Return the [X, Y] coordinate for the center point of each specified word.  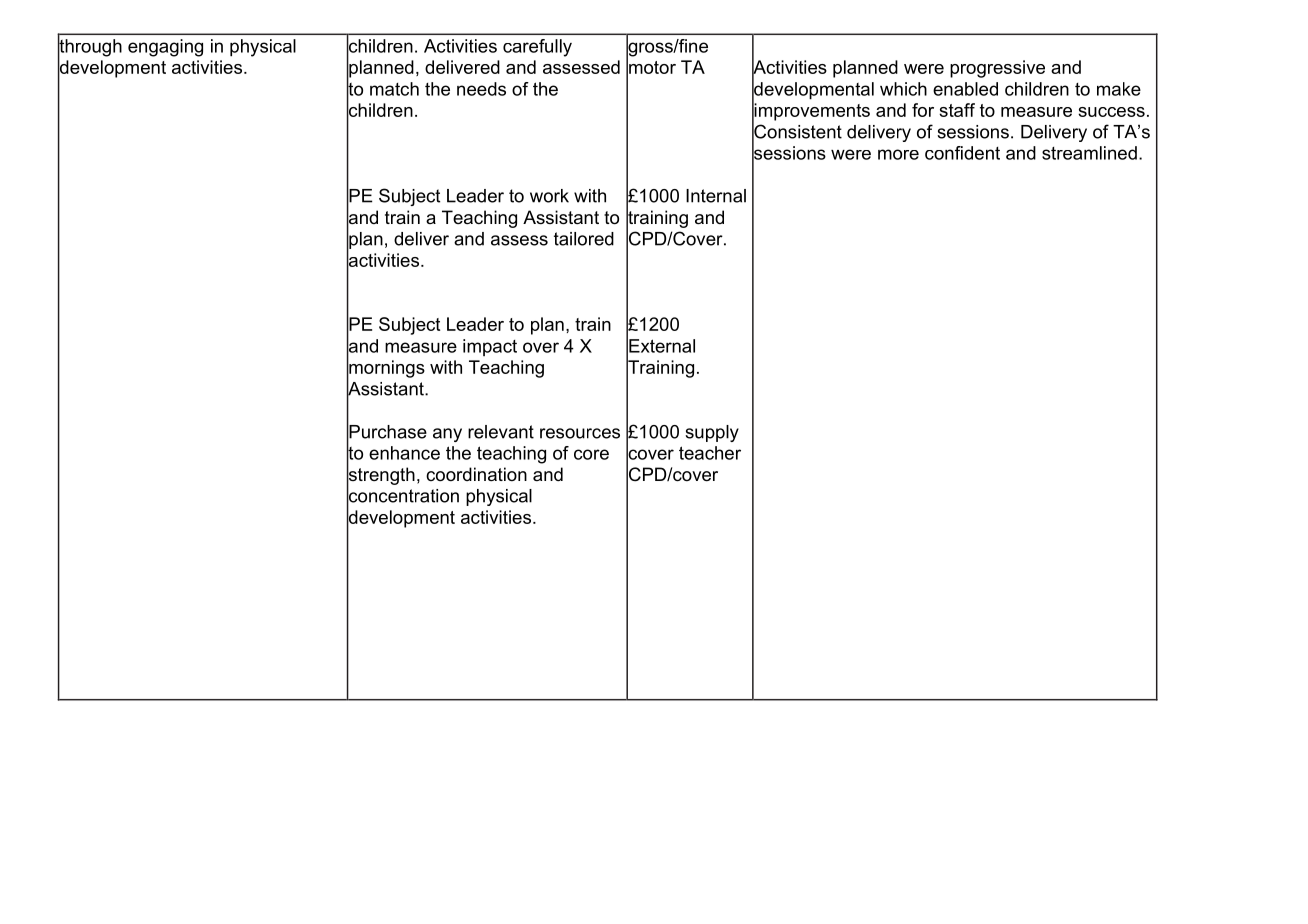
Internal [716, 196]
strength [381, 476]
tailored [584, 239]
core [591, 454]
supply [712, 433]
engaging [165, 48]
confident [962, 153]
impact [490, 347]
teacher [710, 453]
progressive [997, 69]
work [549, 196]
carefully [537, 48]
